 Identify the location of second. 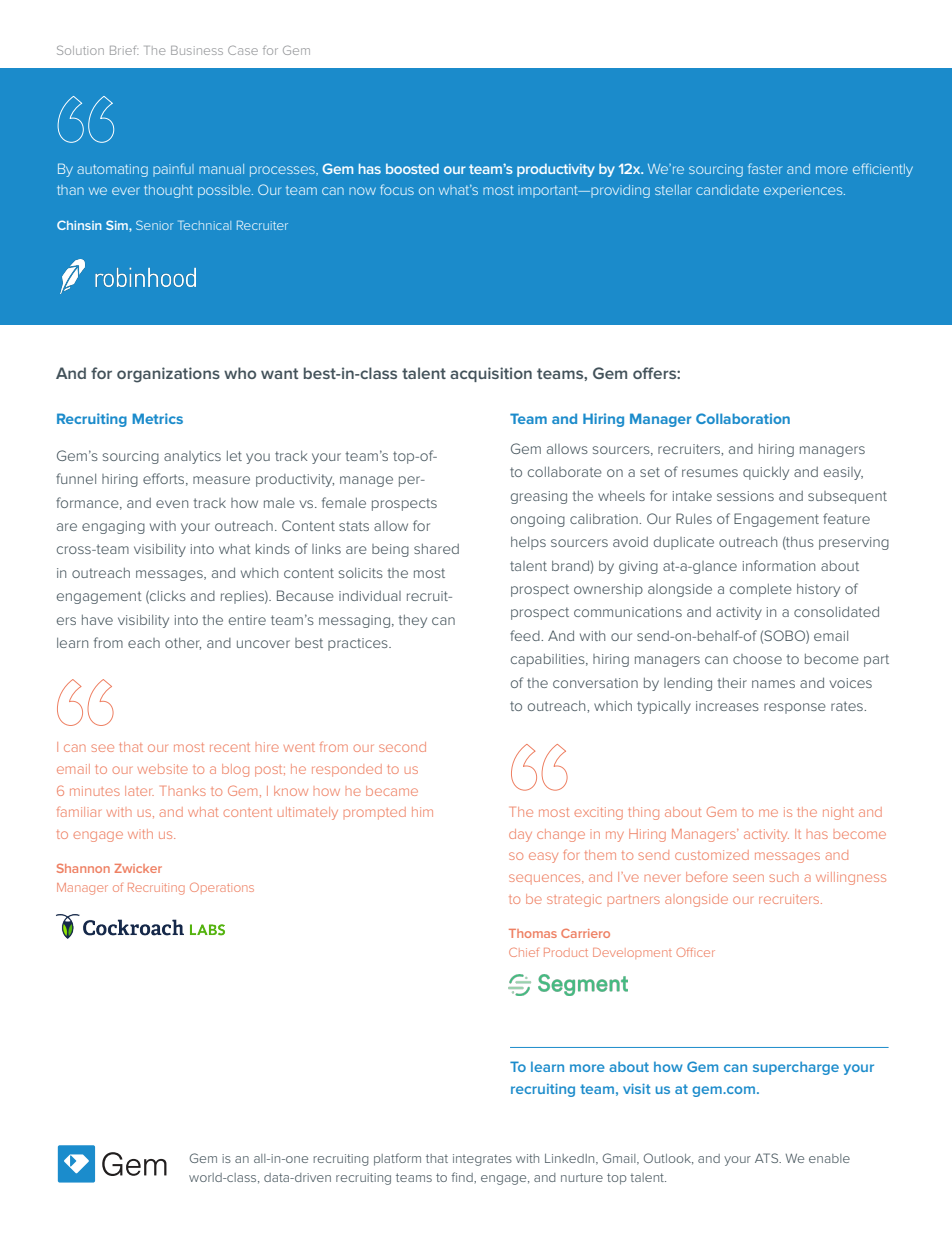
(402, 747).
